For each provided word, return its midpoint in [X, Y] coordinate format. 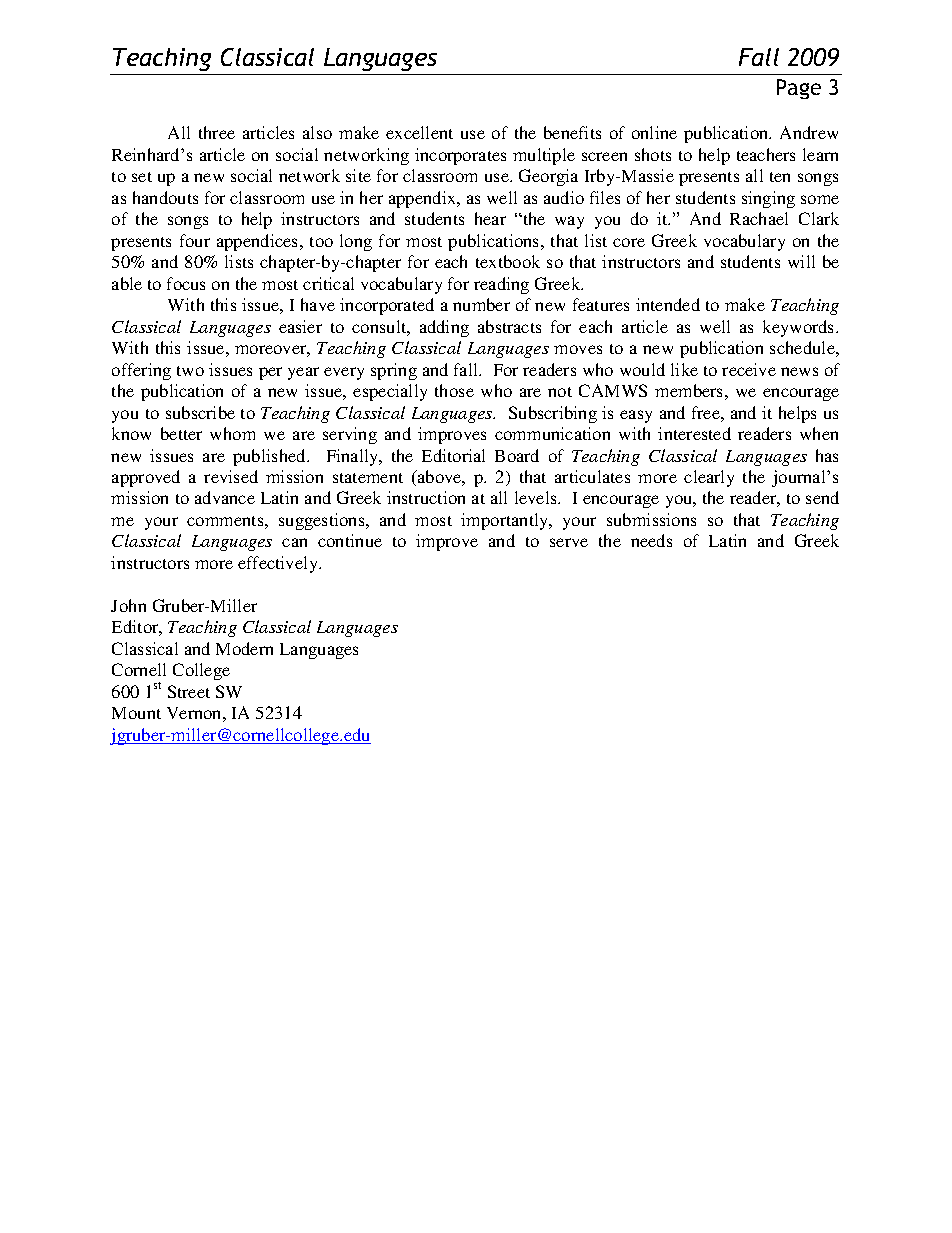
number [481, 304]
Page [799, 89]
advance [225, 497]
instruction [426, 497]
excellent [419, 132]
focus [186, 283]
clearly [709, 478]
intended [668, 304]
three [217, 132]
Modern [244, 648]
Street [189, 691]
